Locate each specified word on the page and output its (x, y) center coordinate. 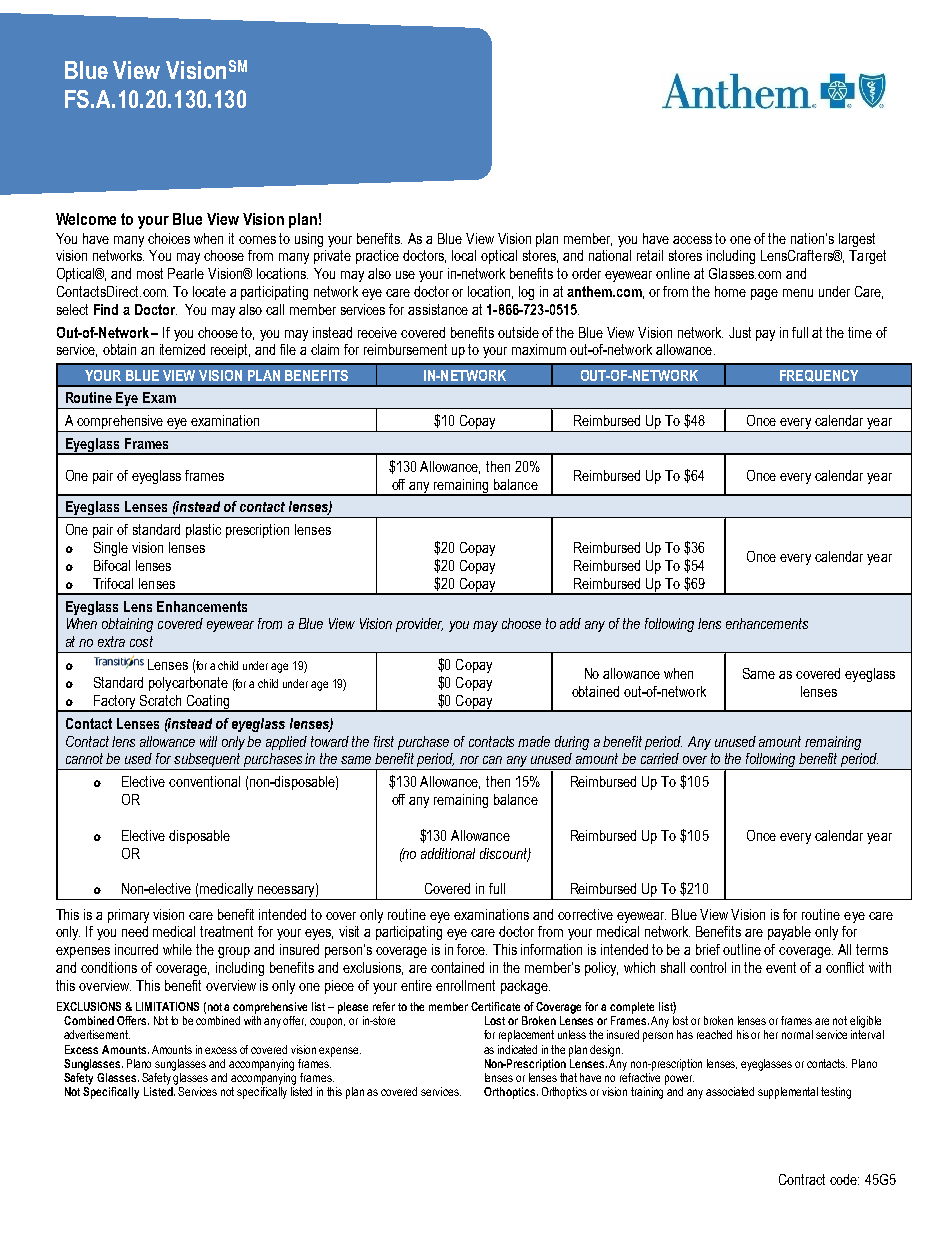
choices (169, 238)
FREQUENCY (819, 376)
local (464, 255)
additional (448, 853)
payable (789, 933)
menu (798, 293)
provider (419, 625)
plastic (203, 531)
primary (128, 916)
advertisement (97, 1034)
